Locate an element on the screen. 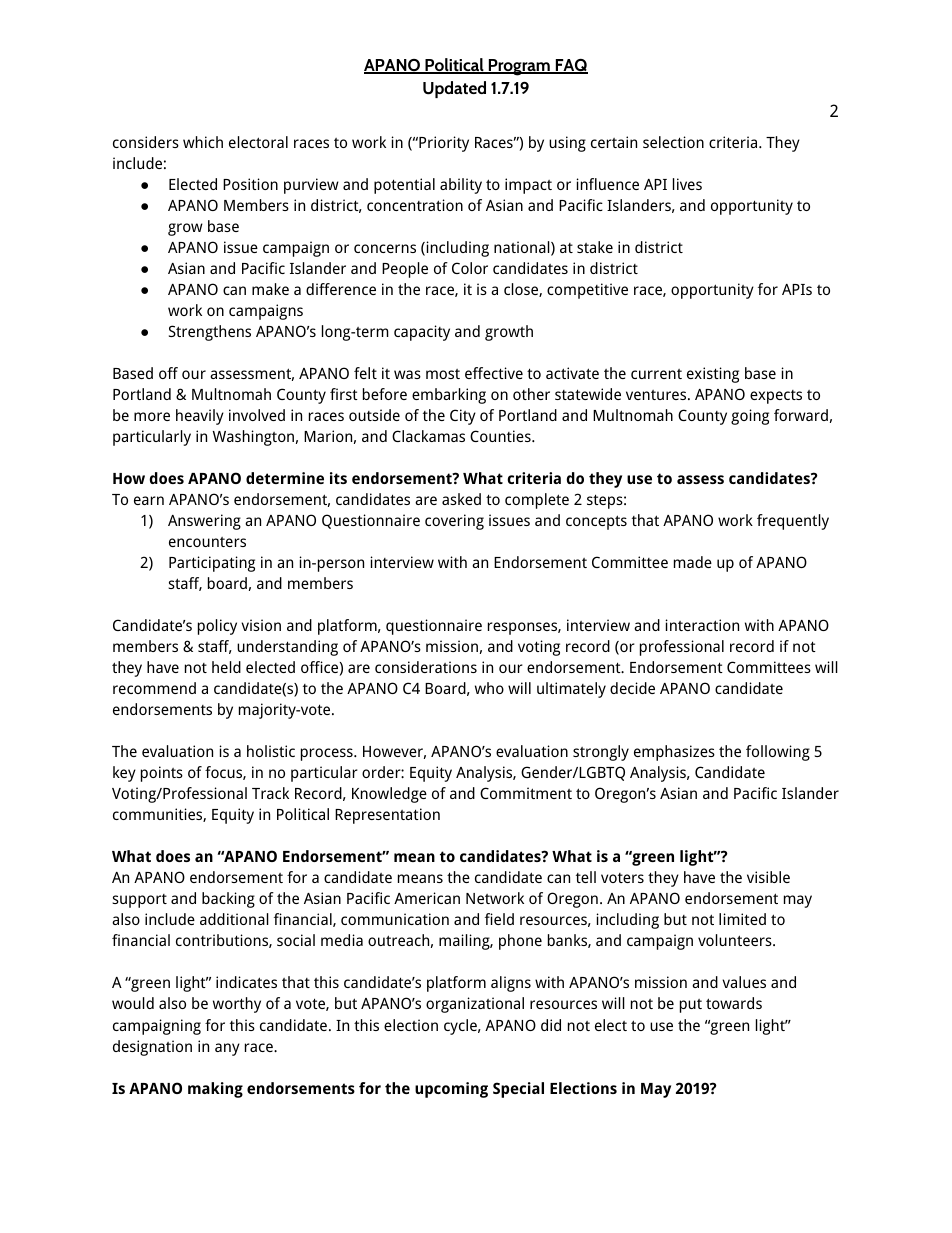 The width and height of the screenshot is (952, 1233). held is located at coordinates (226, 667).
